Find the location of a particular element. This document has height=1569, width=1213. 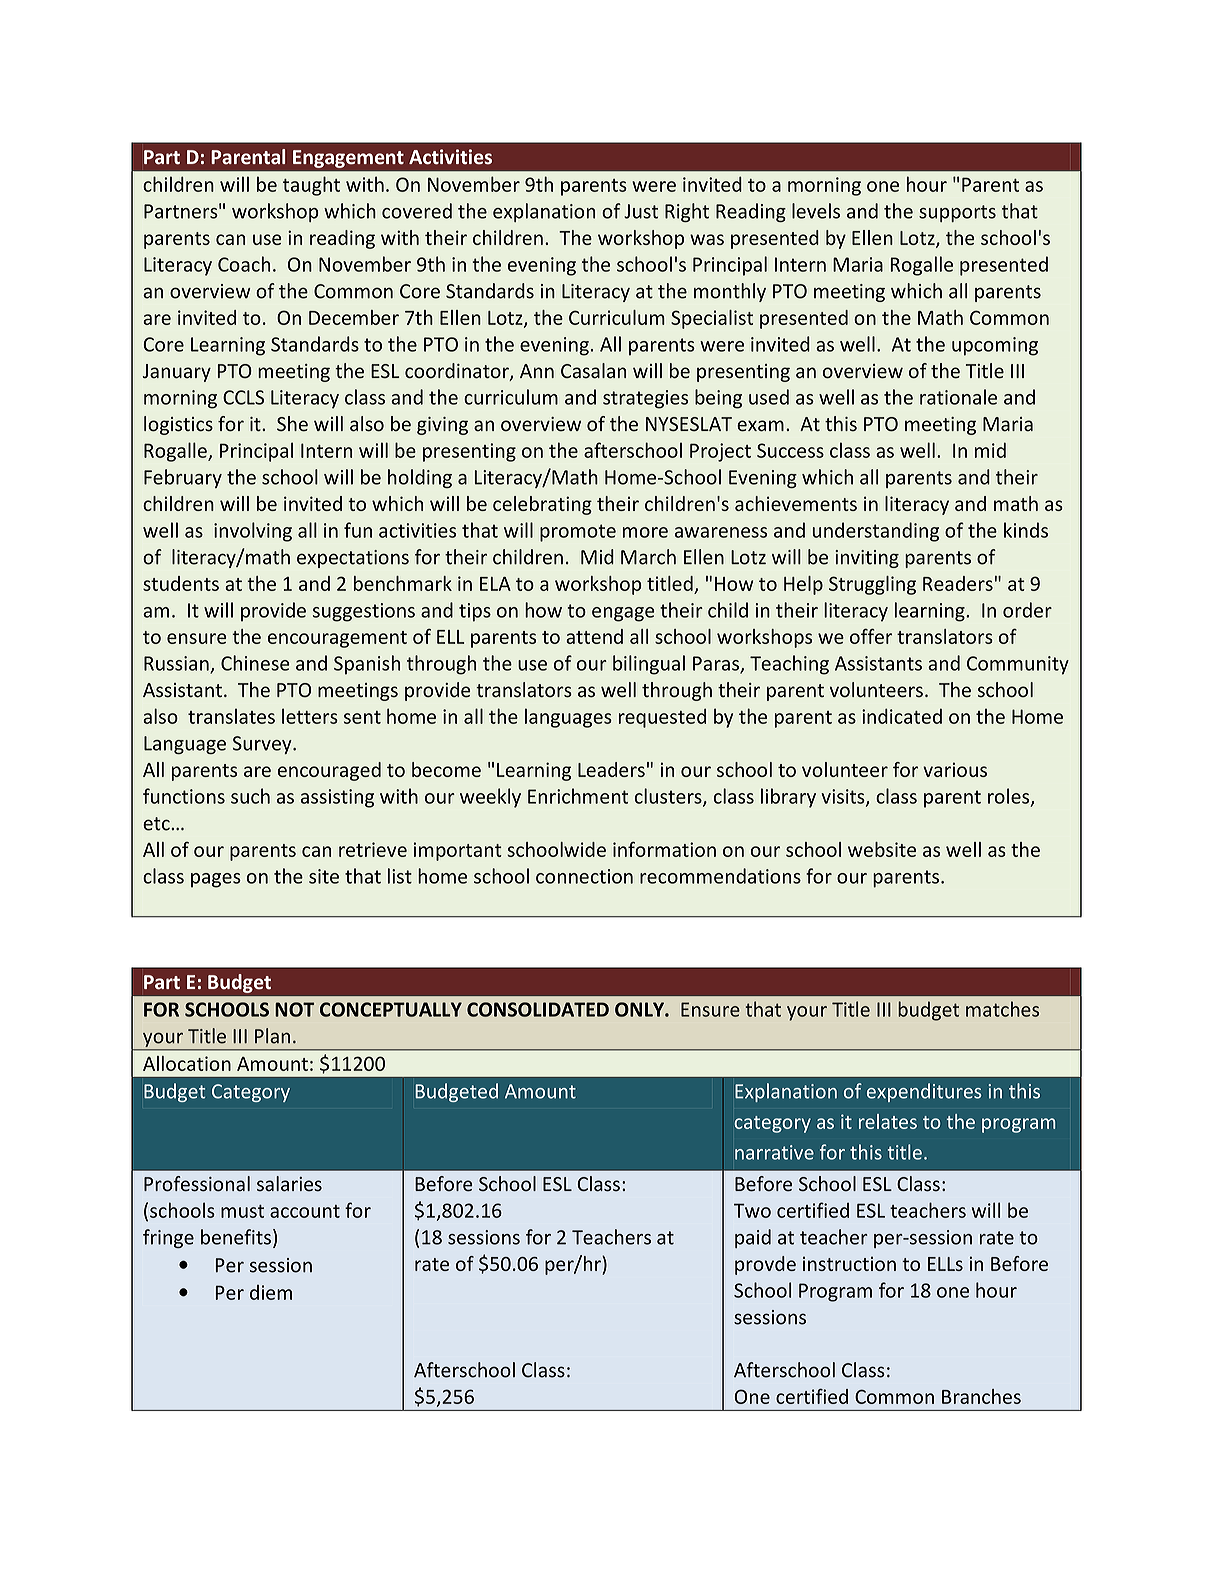

matches is located at coordinates (1002, 1009).
